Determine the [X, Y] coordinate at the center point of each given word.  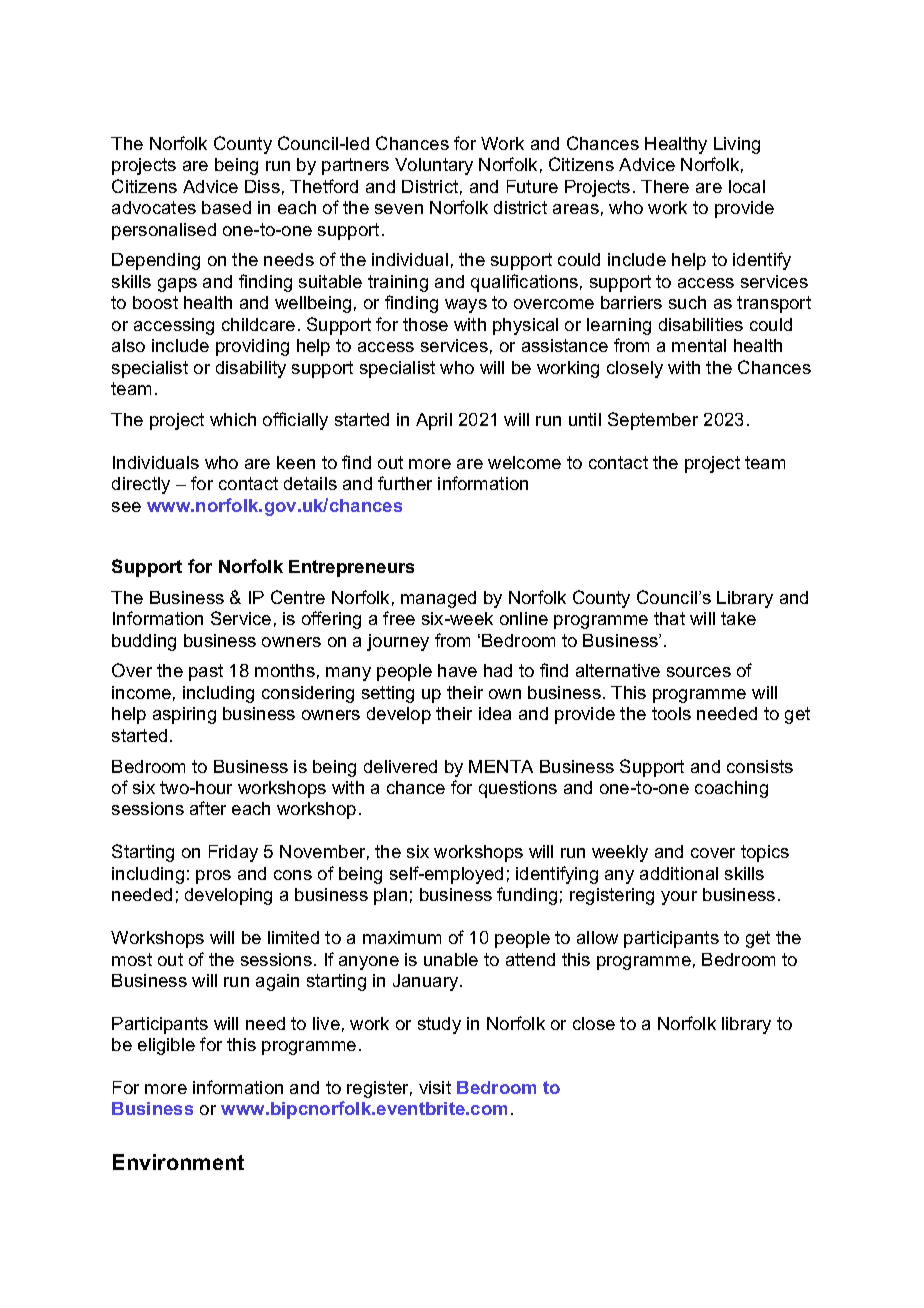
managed [438, 599]
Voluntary [434, 166]
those [425, 324]
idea [495, 713]
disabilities [701, 324]
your [679, 898]
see [126, 507]
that [669, 618]
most [132, 959]
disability [251, 369]
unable [451, 959]
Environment [178, 1162]
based [226, 207]
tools [671, 713]
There [665, 186]
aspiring [184, 715]
